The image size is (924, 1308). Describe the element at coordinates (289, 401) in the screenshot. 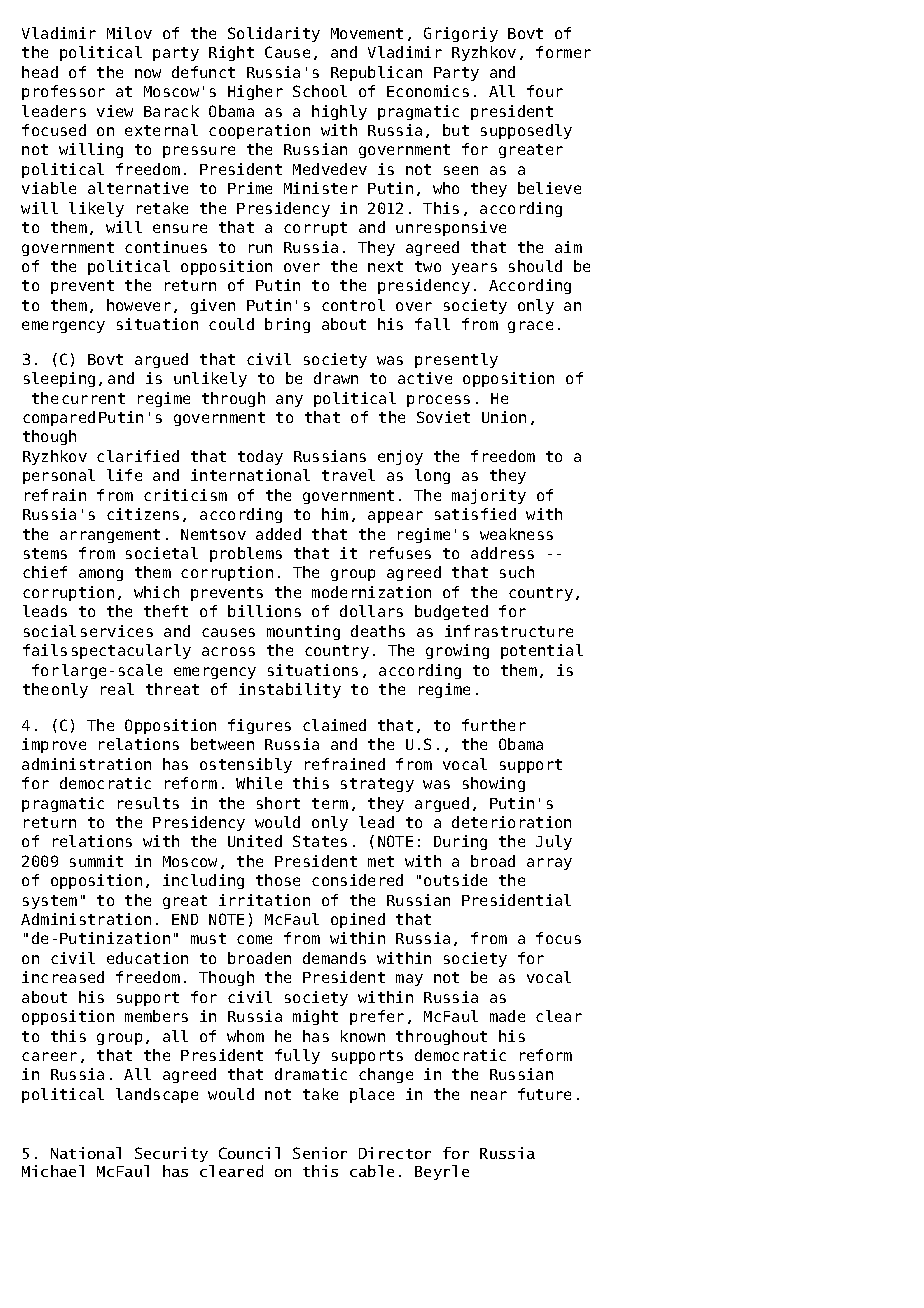

I see `any` at that location.
